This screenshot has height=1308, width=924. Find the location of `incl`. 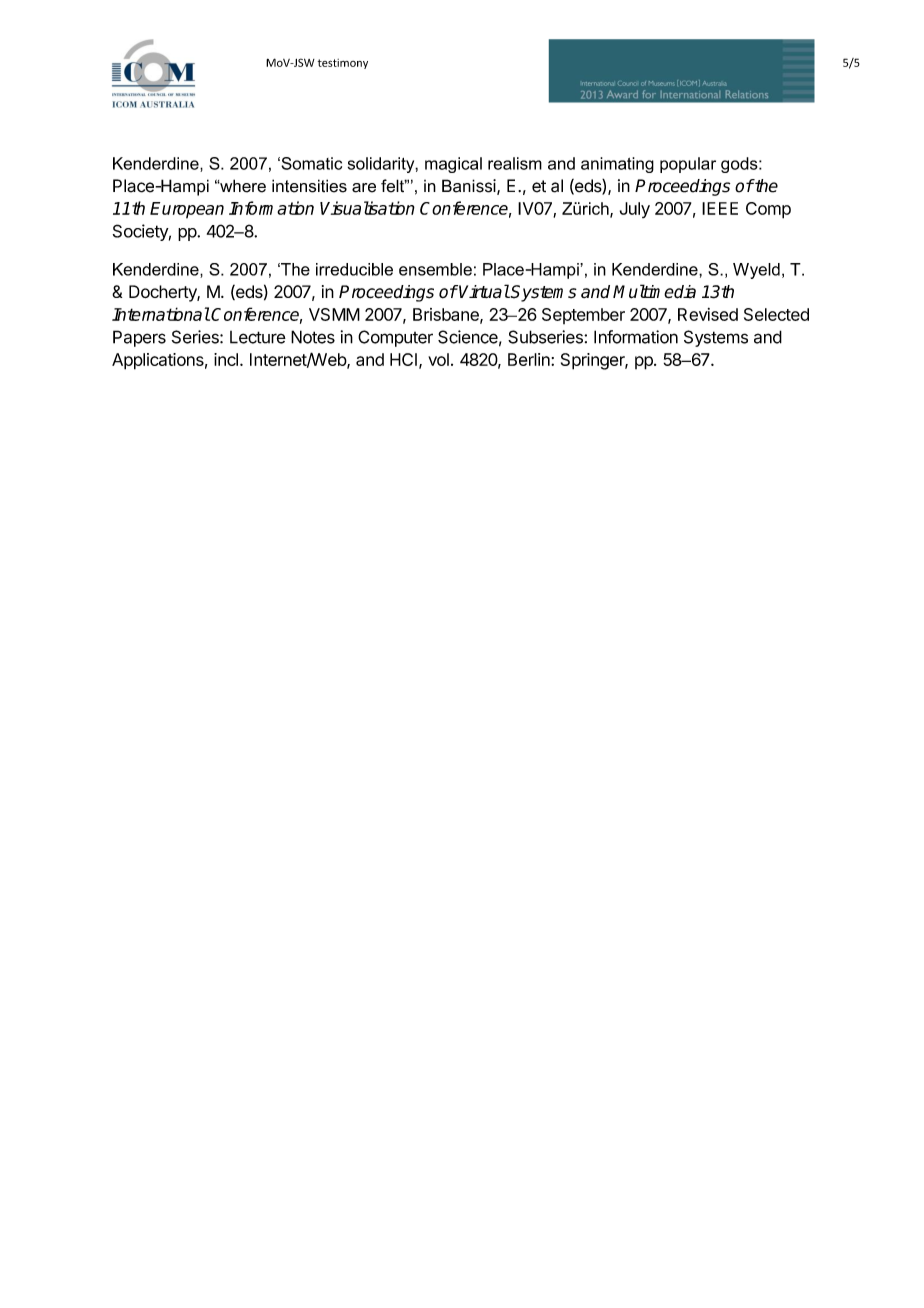

incl is located at coordinates (226, 359).
